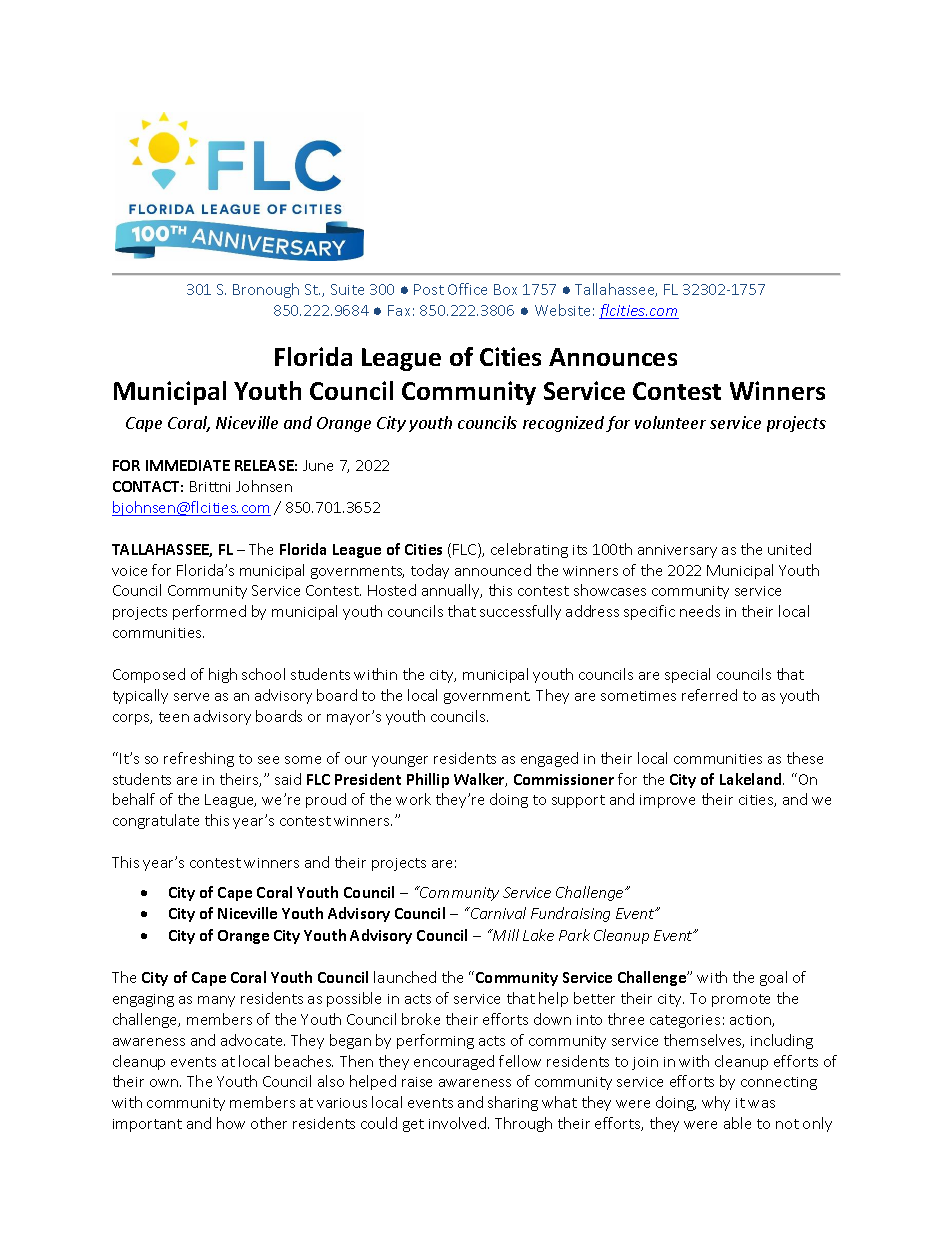 Image resolution: width=952 pixels, height=1233 pixels. Describe the element at coordinates (347, 289) in the screenshot. I see `Suite` at that location.
